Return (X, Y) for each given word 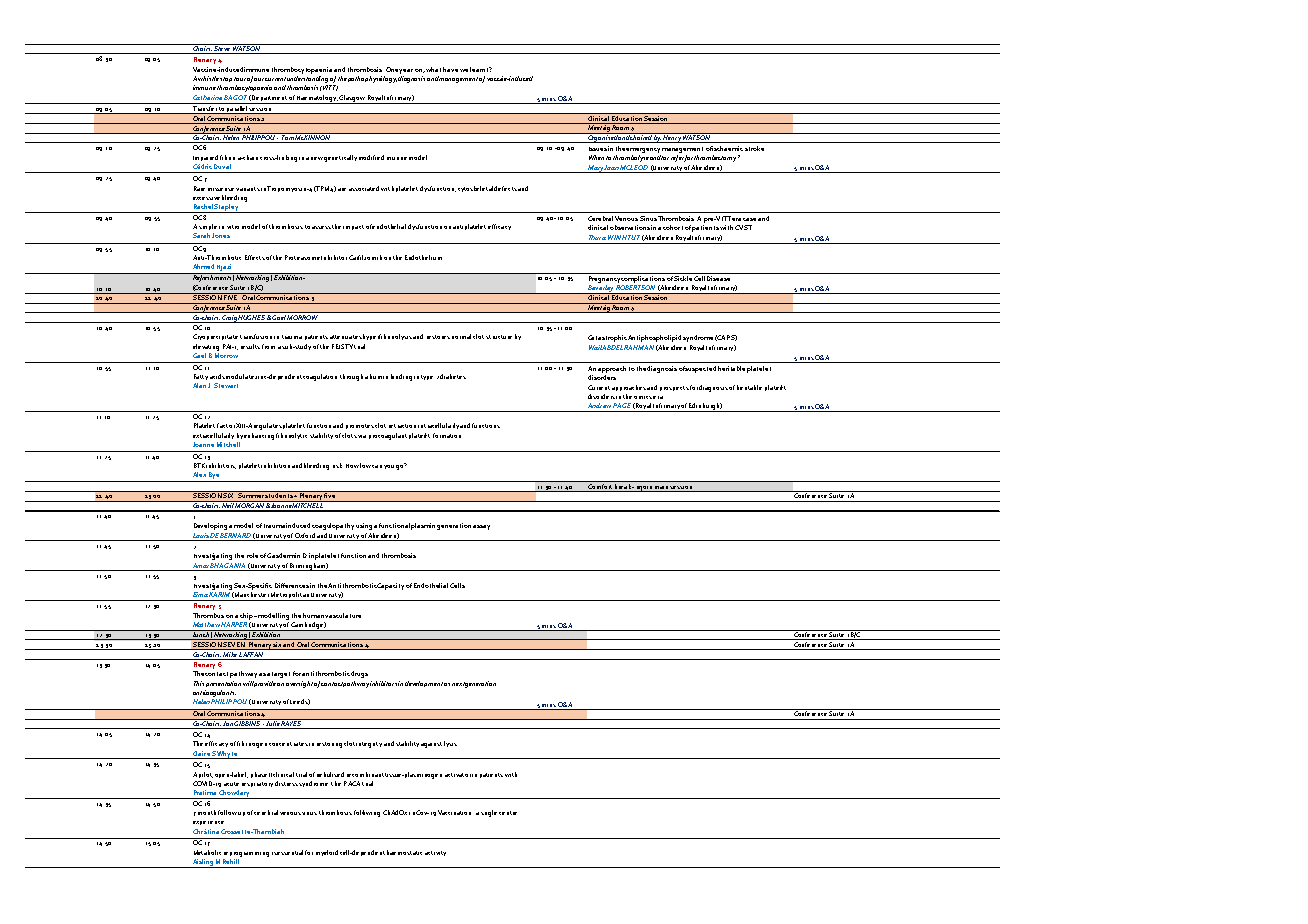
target (281, 675)
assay (481, 527)
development (424, 684)
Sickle (683, 277)
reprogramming (246, 854)
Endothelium (423, 257)
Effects (255, 257)
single (489, 813)
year (406, 71)
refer (678, 158)
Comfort (600, 485)
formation (447, 435)
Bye (214, 477)
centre (508, 813)
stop (226, 79)
